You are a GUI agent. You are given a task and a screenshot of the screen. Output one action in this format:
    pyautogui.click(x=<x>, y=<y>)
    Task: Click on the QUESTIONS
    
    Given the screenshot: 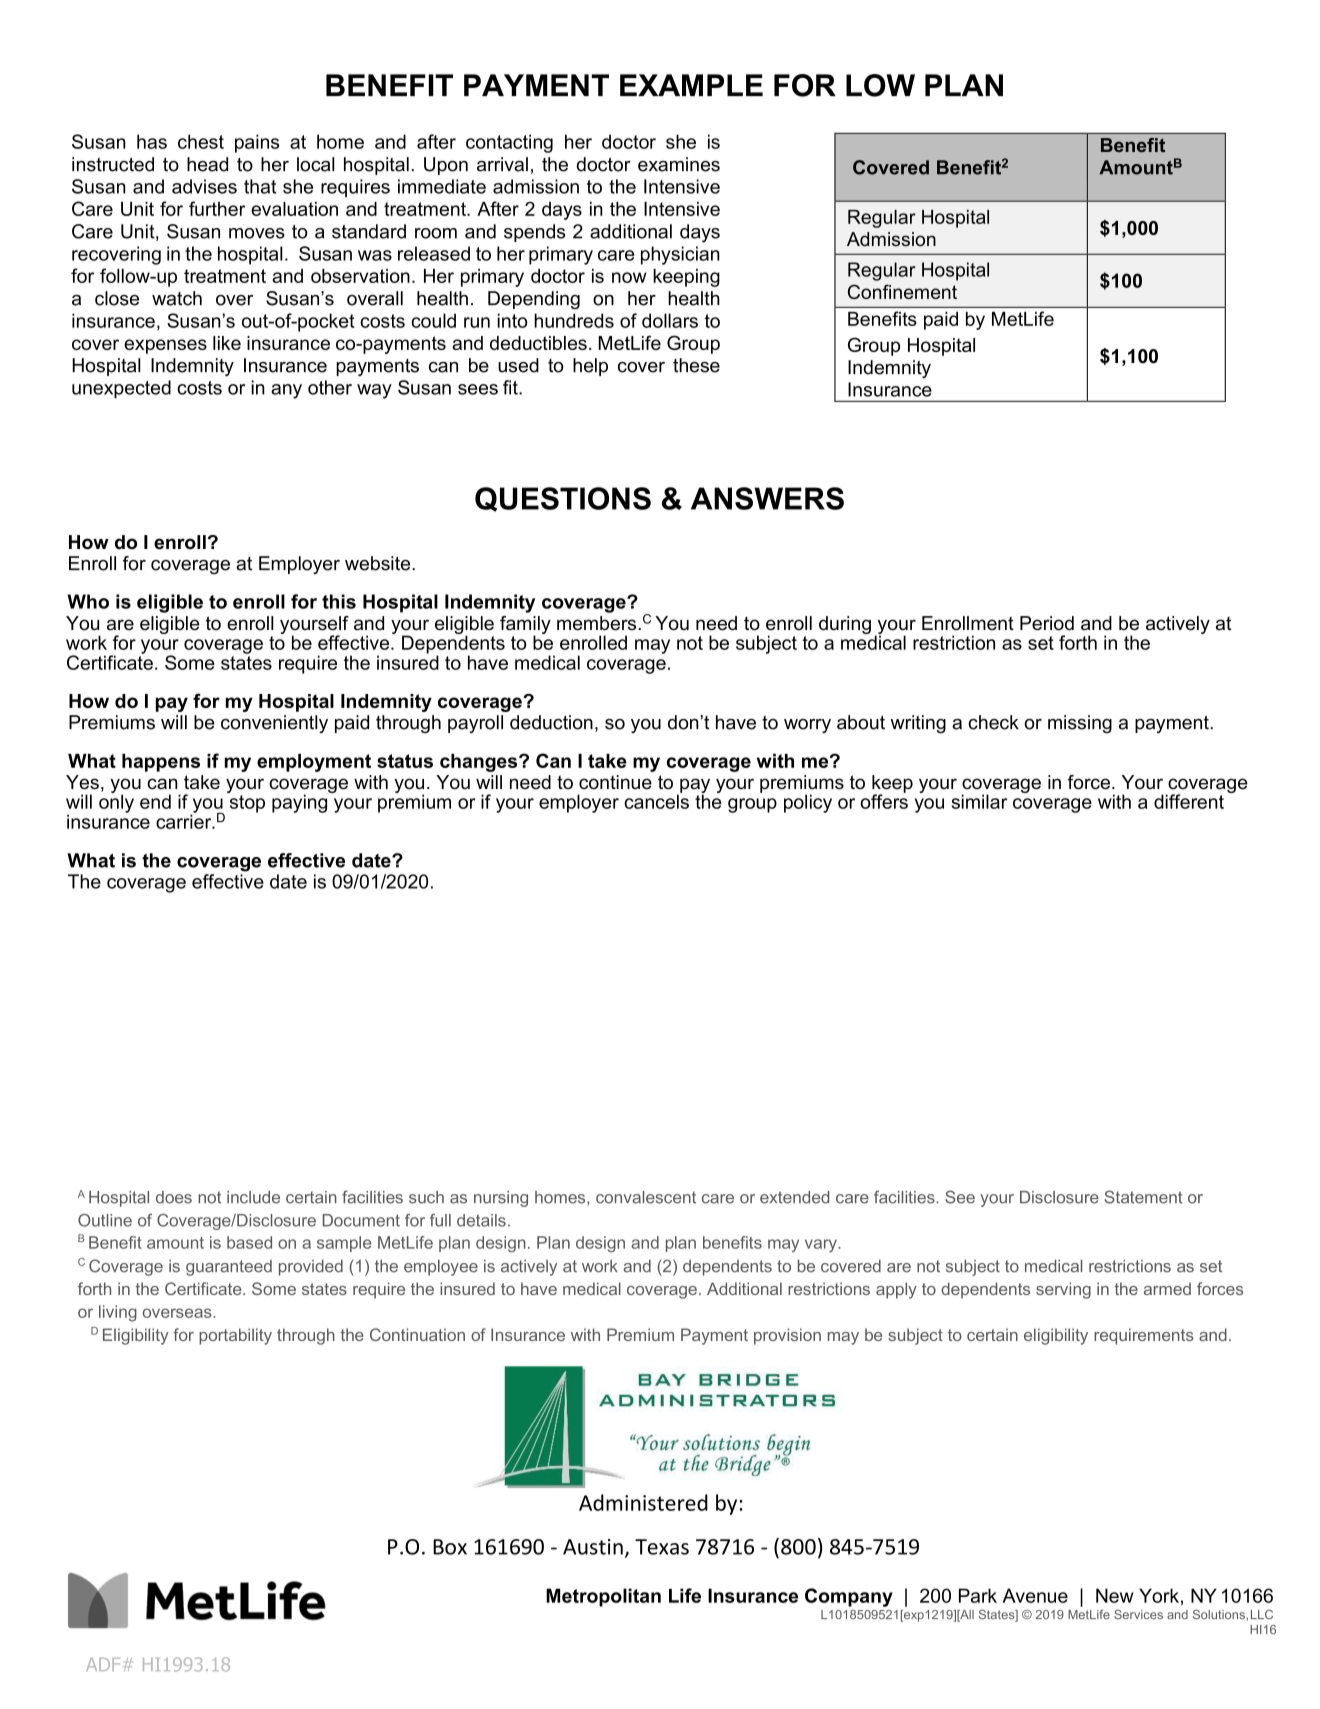 What is the action you would take?
    pyautogui.click(x=563, y=499)
